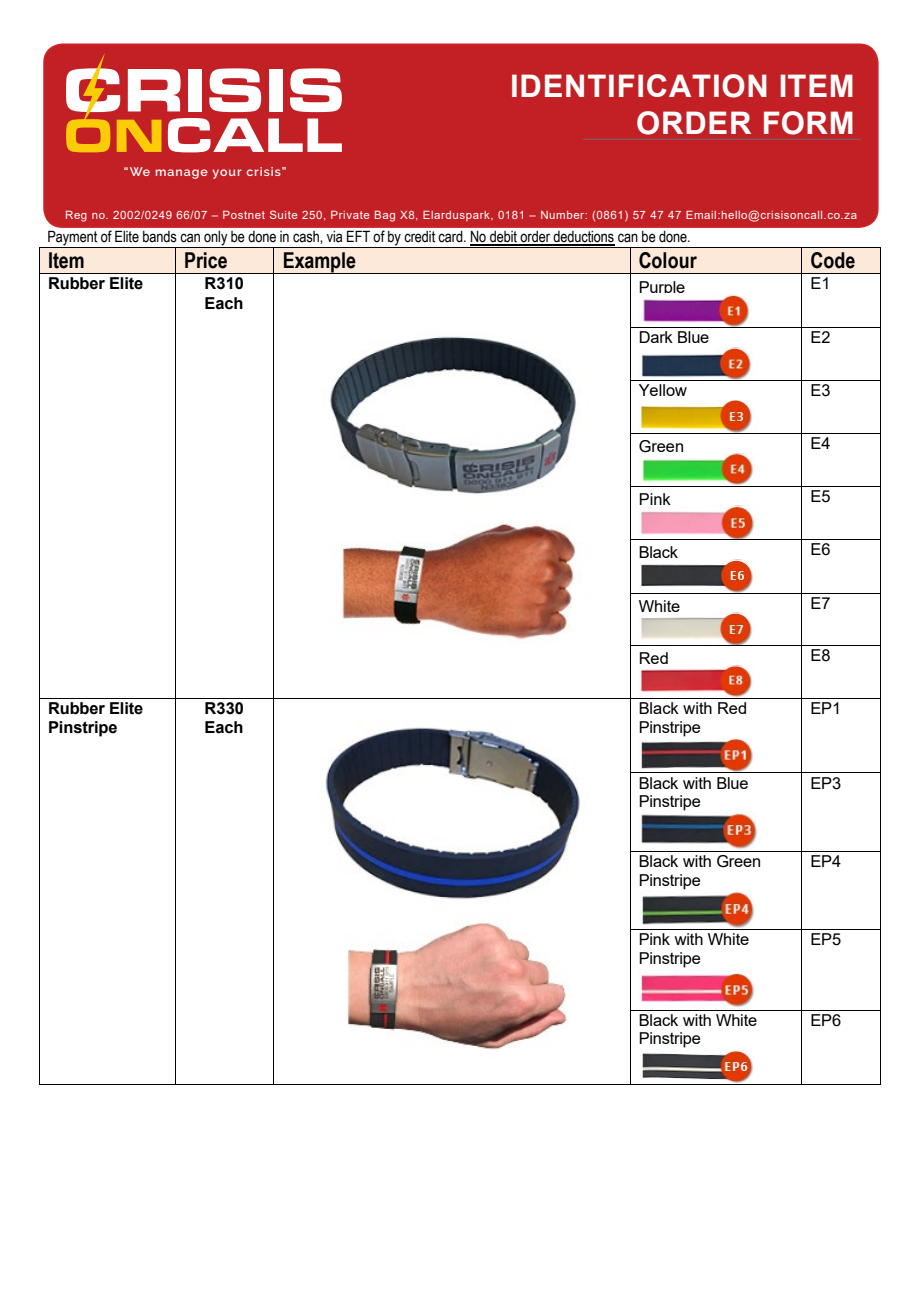 The height and width of the screenshot is (1309, 924). Describe the element at coordinates (182, 174) in the screenshot. I see `manage` at that location.
